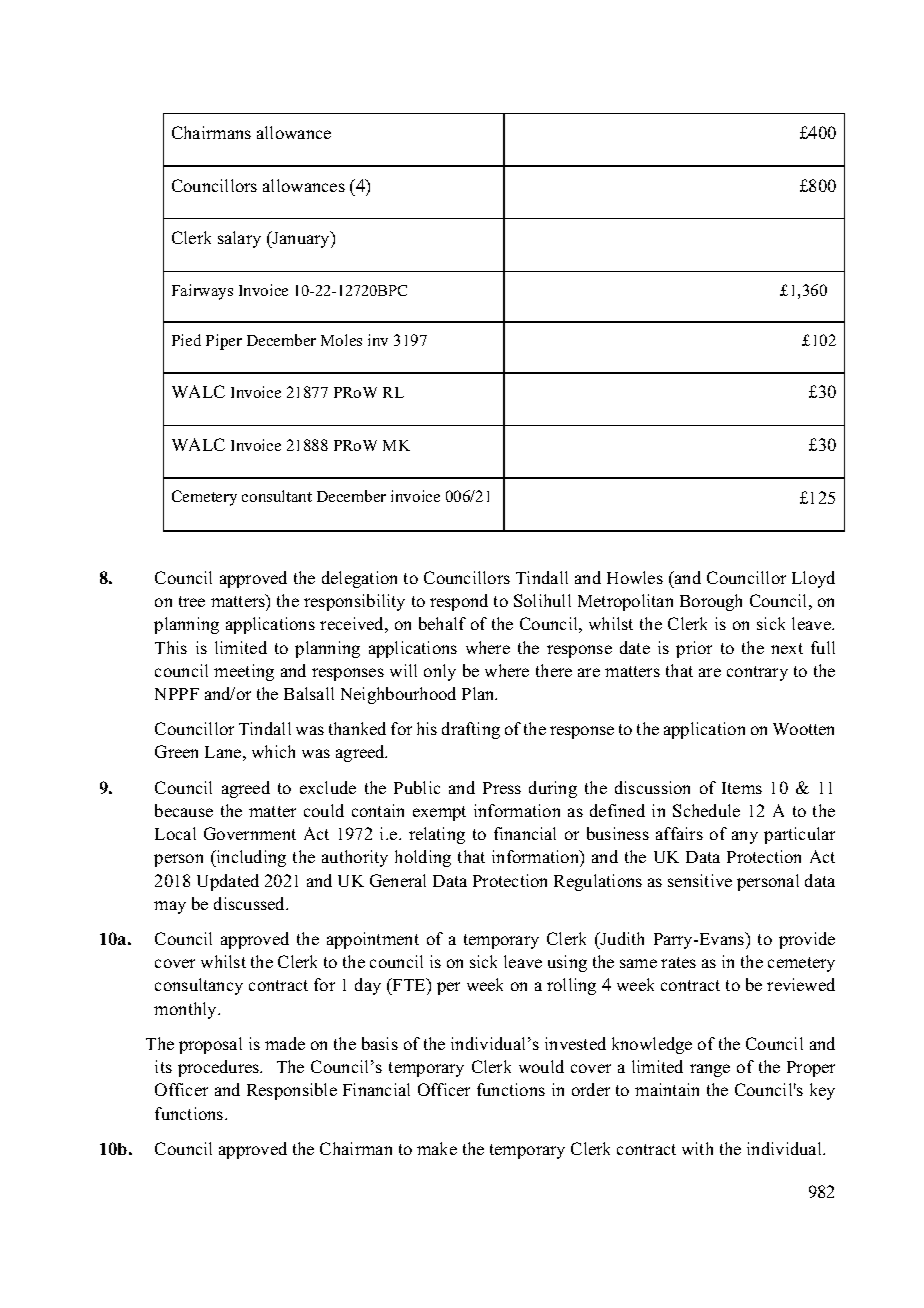 The width and height of the image is (924, 1308). What do you see at coordinates (341, 340) in the image?
I see `Moles` at bounding box center [341, 340].
